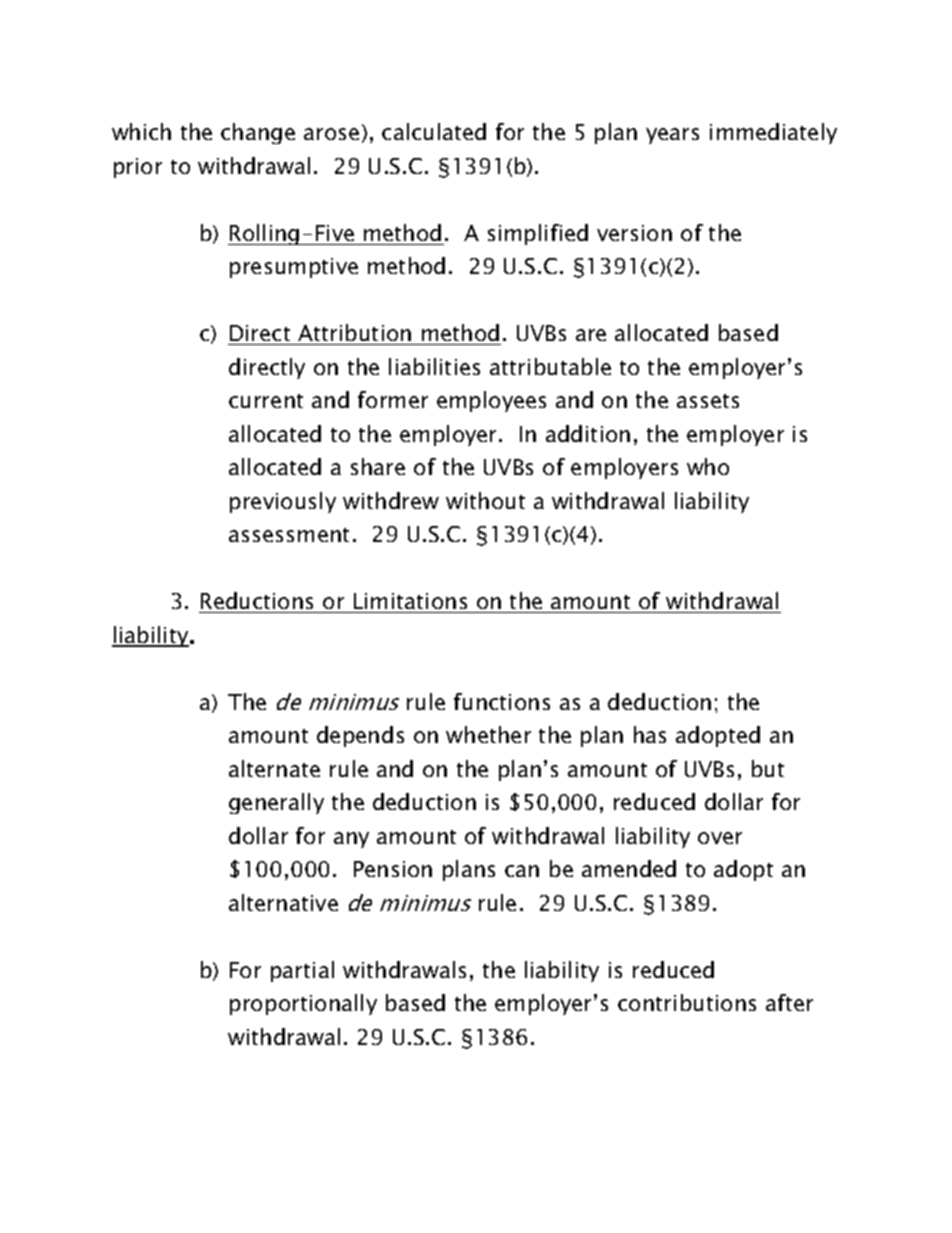  I want to click on calculated, so click(434, 131).
